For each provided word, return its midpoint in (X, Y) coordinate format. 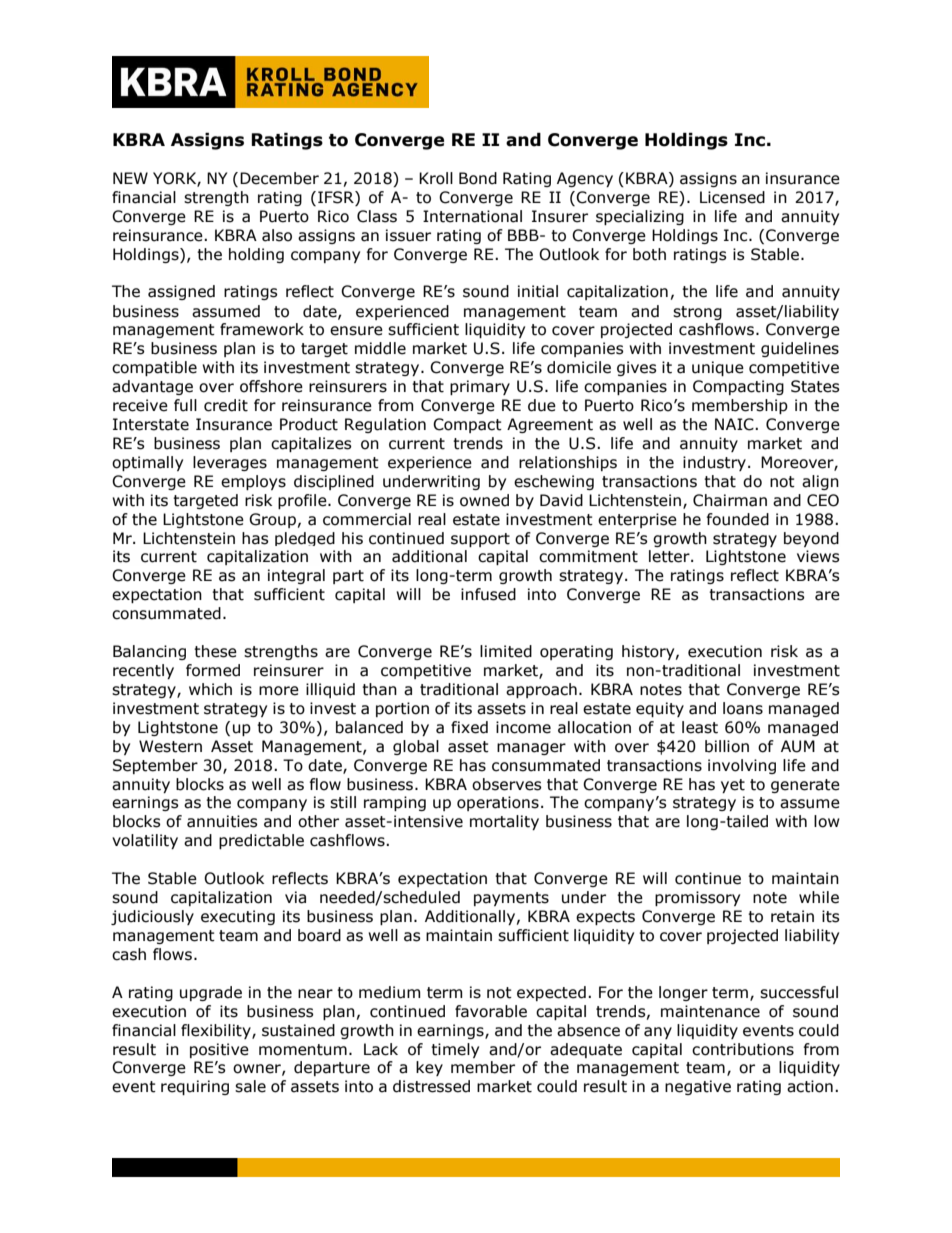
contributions (743, 1049)
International (472, 216)
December (279, 178)
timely (455, 1050)
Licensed (732, 197)
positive (219, 1050)
